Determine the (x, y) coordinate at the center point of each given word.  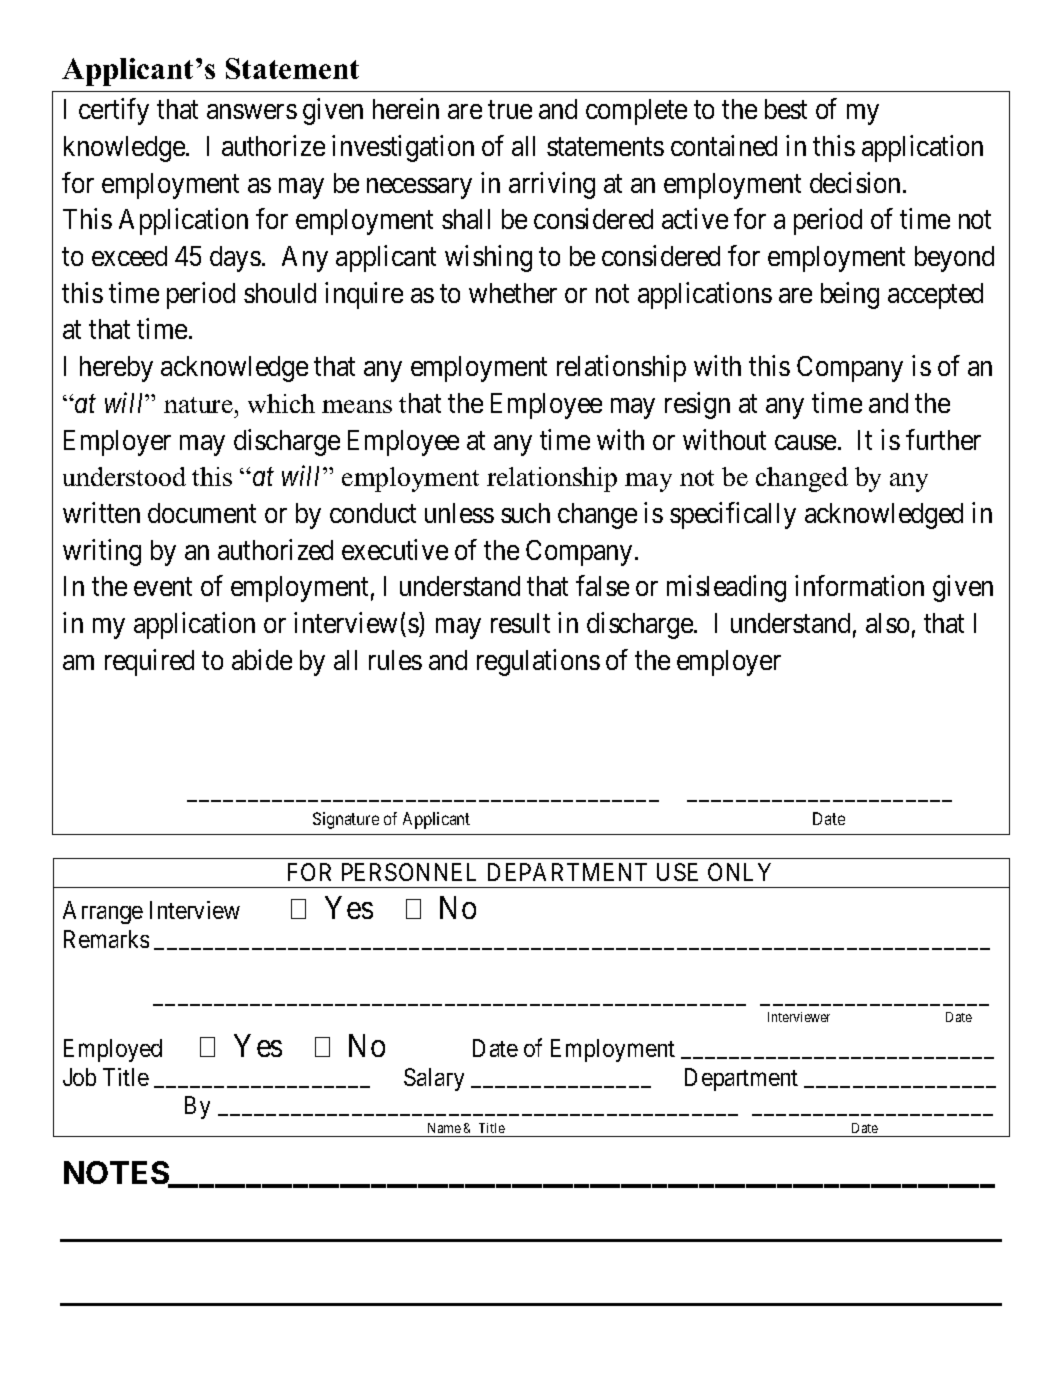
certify (114, 111)
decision (857, 182)
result (520, 623)
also (887, 623)
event (163, 587)
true (510, 110)
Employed (113, 1050)
